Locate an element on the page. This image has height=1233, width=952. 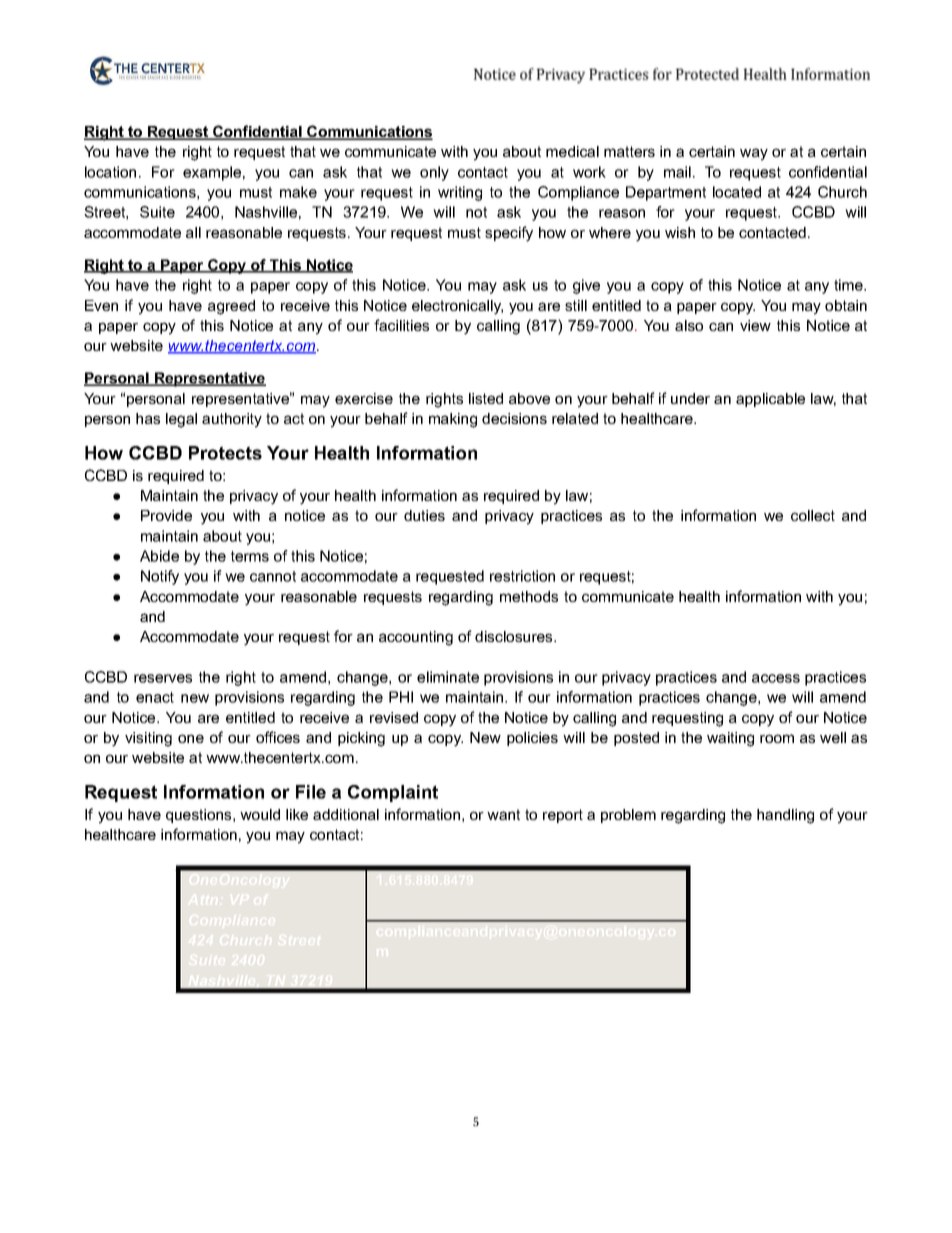
way is located at coordinates (754, 154).
